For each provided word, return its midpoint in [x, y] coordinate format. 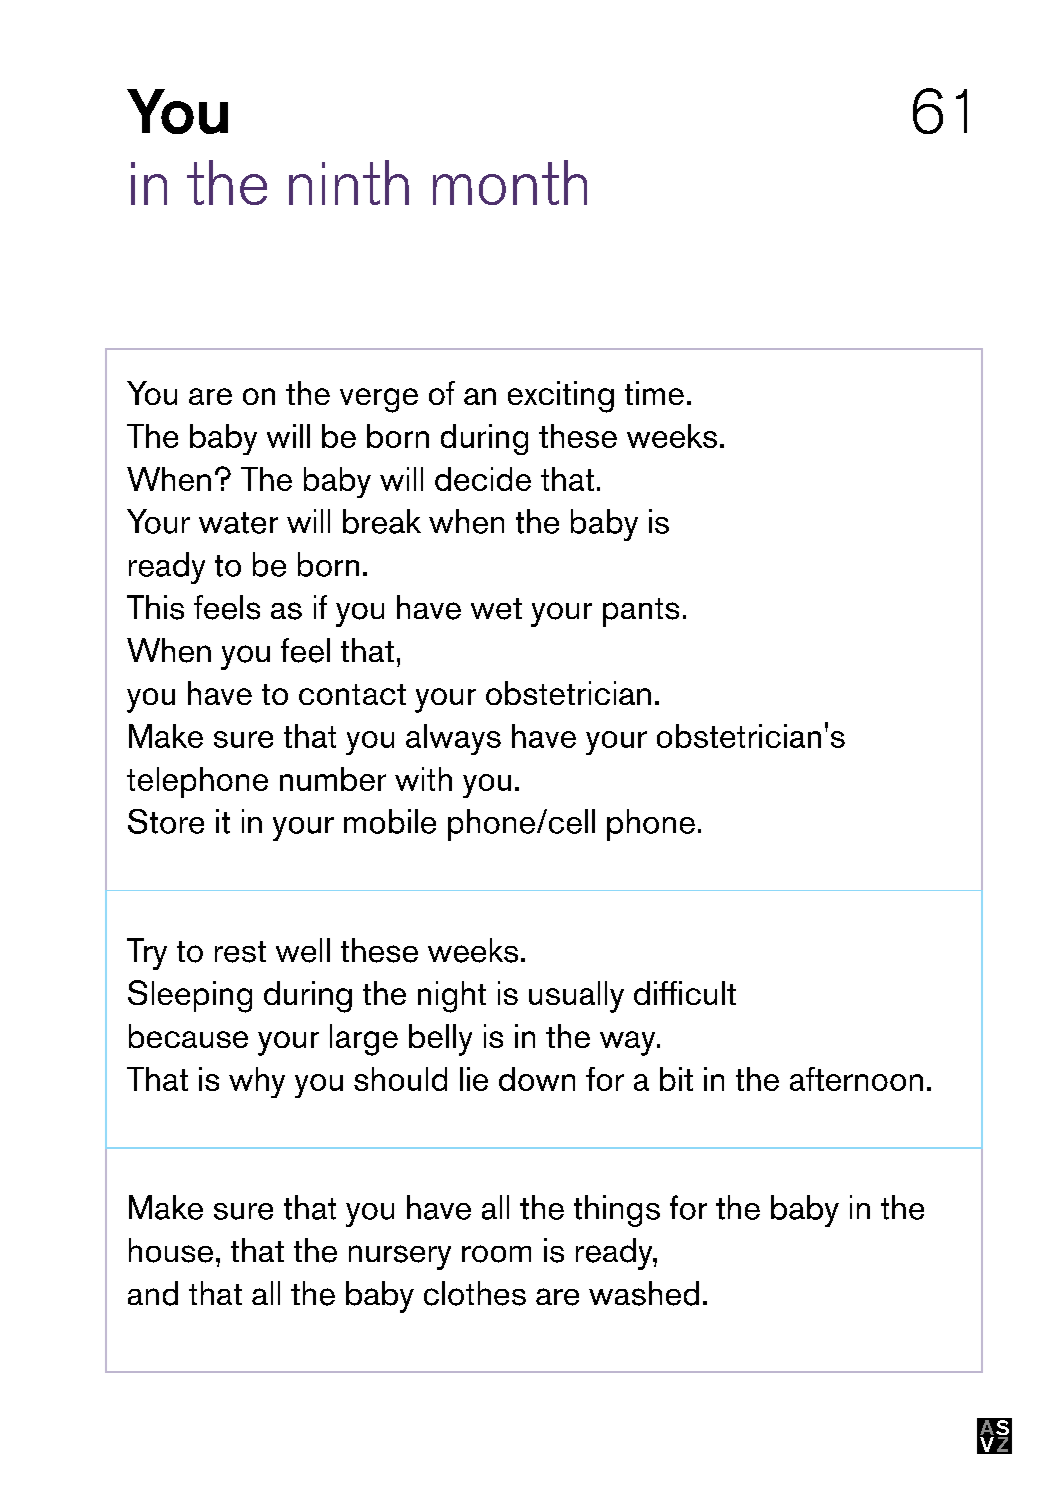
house [171, 1250]
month [510, 182]
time [654, 393]
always [453, 739]
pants [641, 612]
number [333, 779]
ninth [349, 182]
